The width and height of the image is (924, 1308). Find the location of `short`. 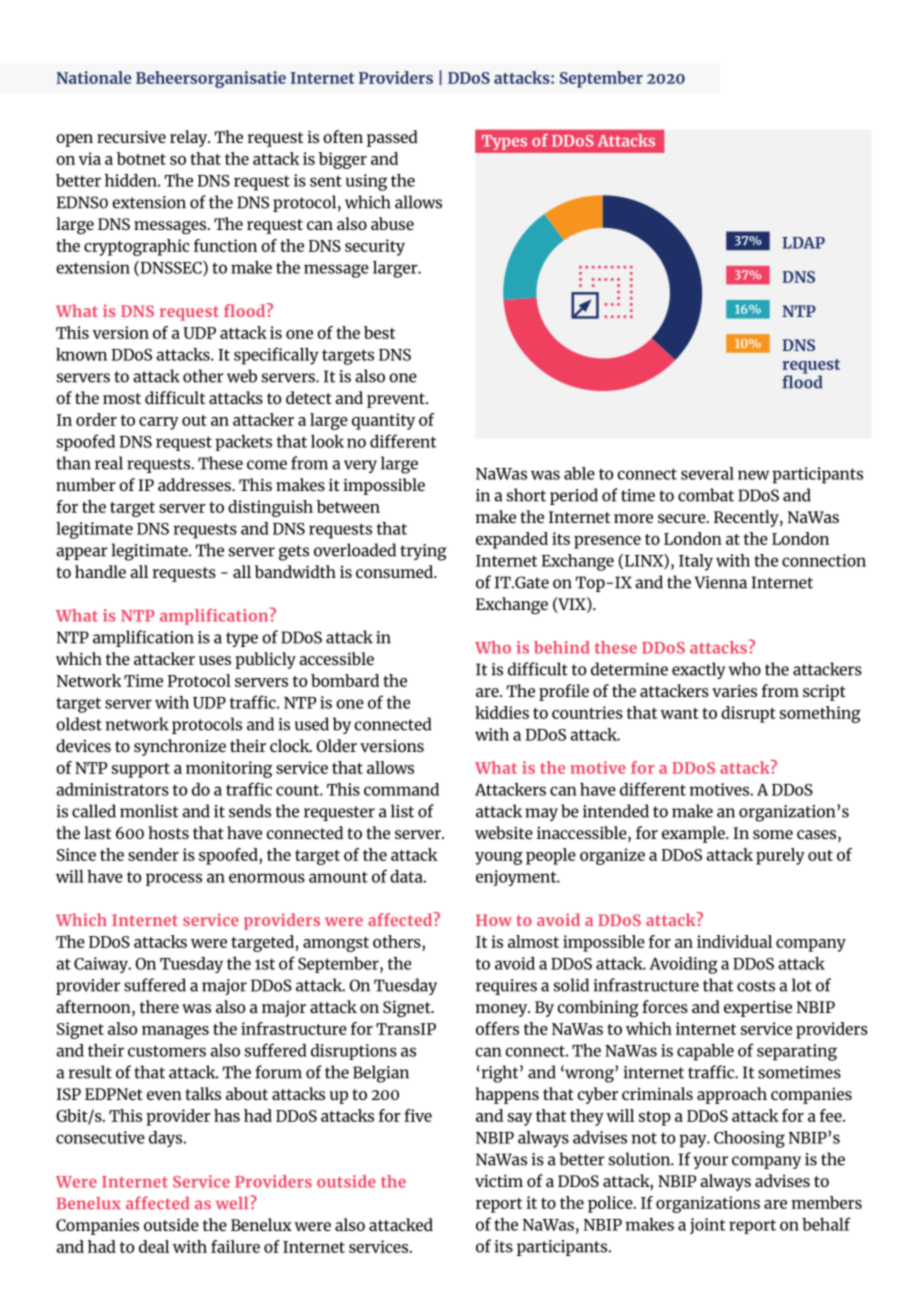

short is located at coordinates (526, 495).
